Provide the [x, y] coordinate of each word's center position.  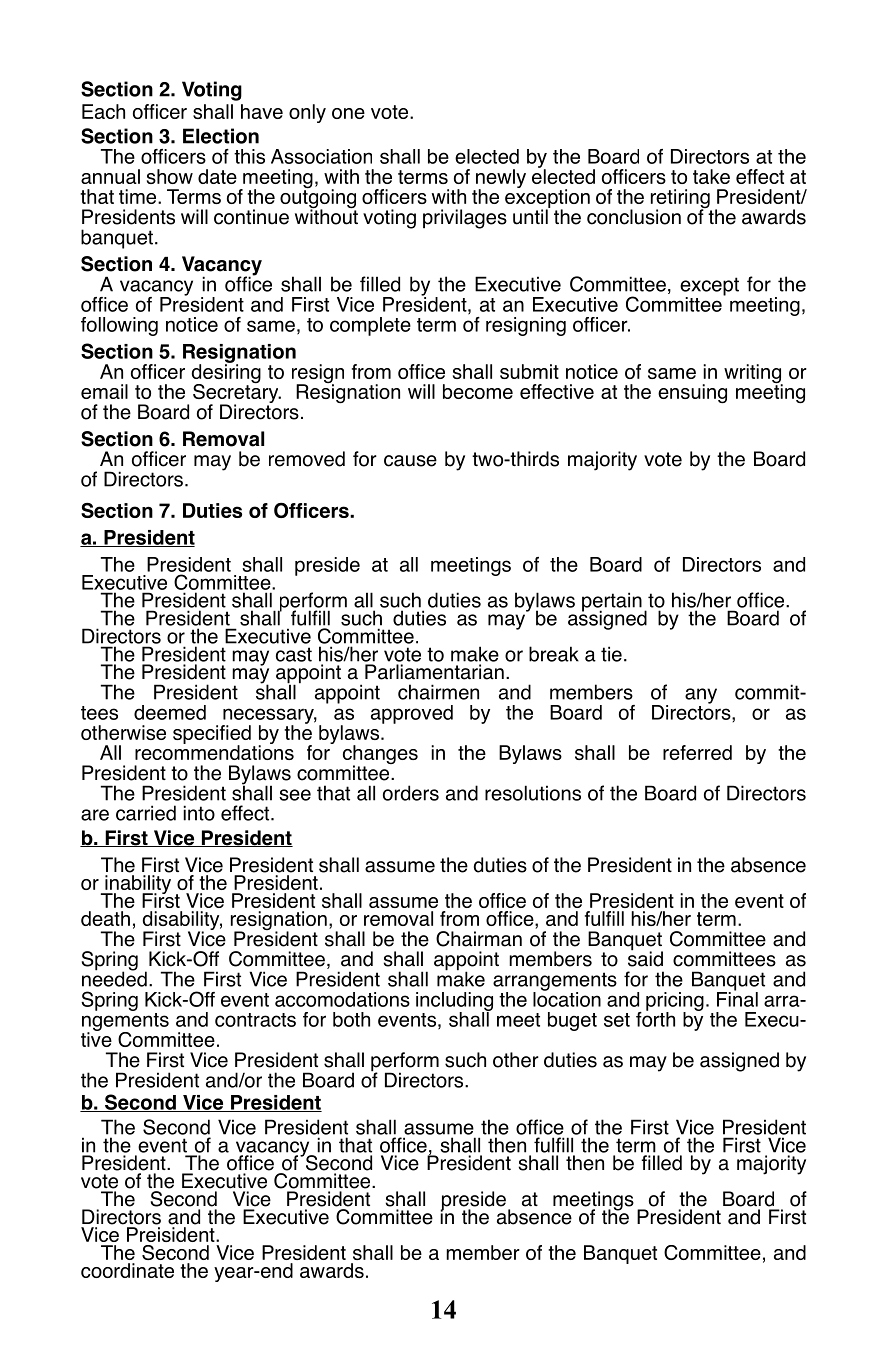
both [351, 1019]
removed [307, 459]
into [199, 813]
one [348, 113]
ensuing [692, 394]
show [170, 176]
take [711, 176]
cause [410, 461]
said [645, 958]
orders [411, 793]
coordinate [127, 1270]
